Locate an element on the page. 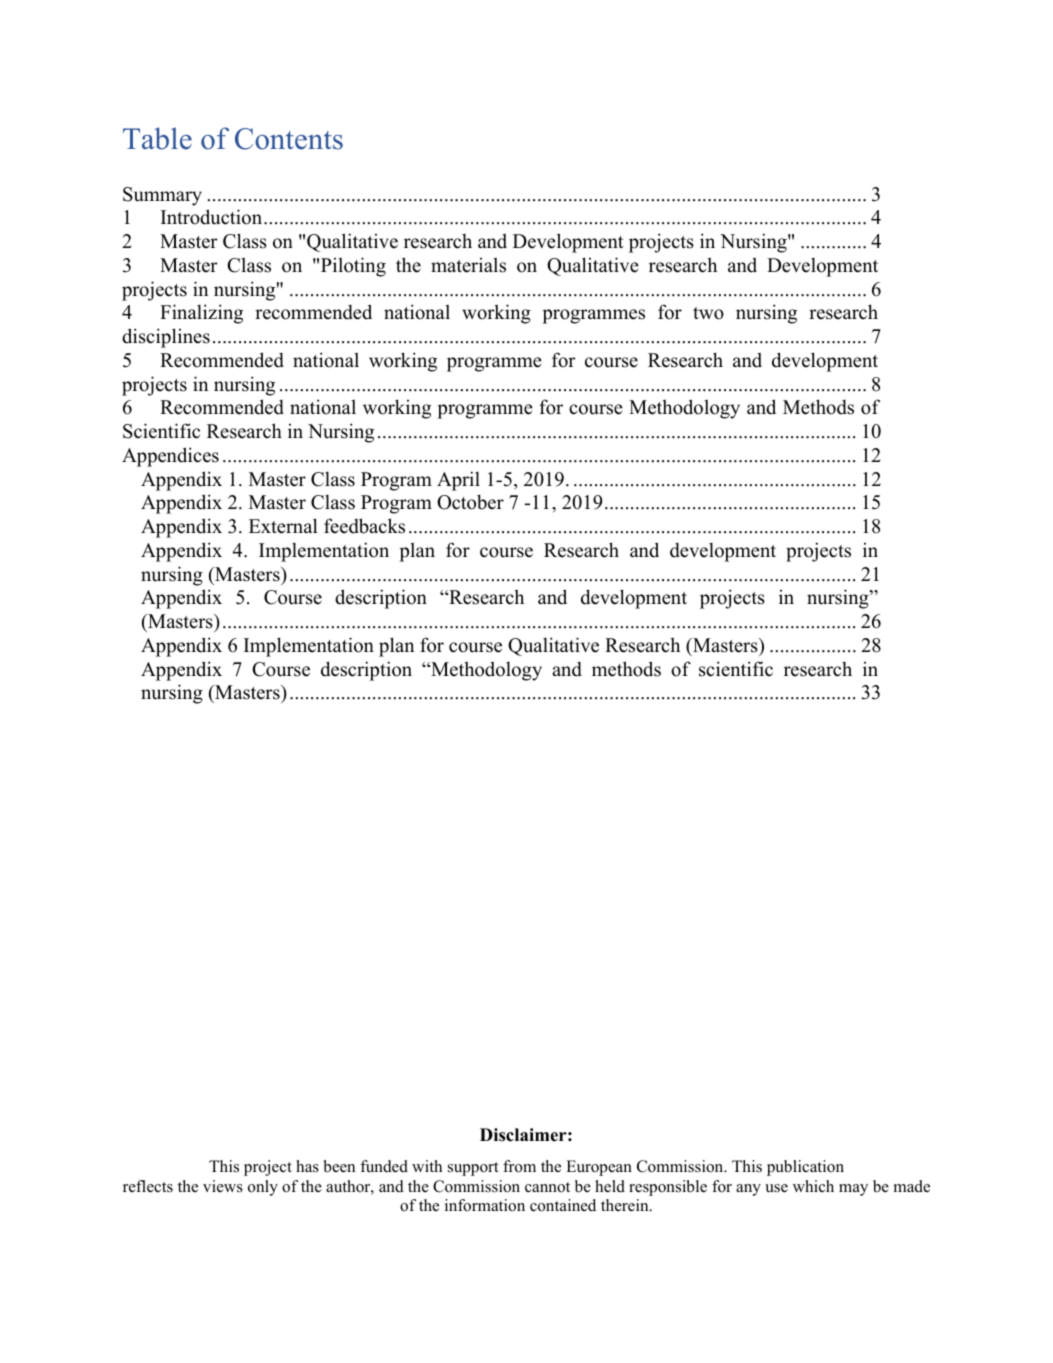 Image resolution: width=1053 pixels, height=1363 pixels. two is located at coordinates (708, 313).
